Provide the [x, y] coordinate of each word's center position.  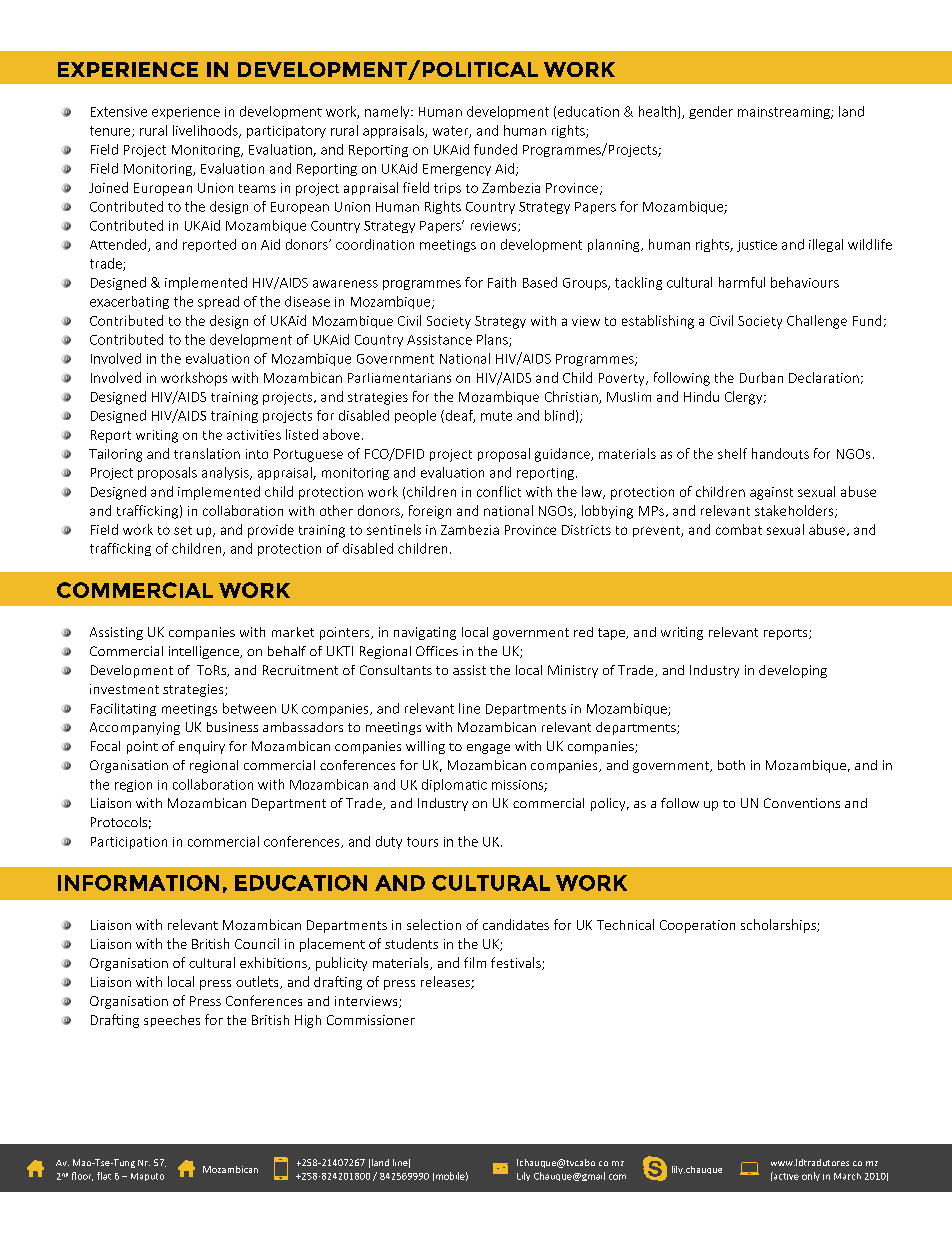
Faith [502, 282]
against [771, 493]
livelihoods [206, 131]
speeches [172, 1021]
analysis [226, 473]
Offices [437, 651]
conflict [499, 491]
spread [218, 302]
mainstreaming [785, 113]
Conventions [802, 803]
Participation [129, 843]
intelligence [205, 652]
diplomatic [454, 785]
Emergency [457, 170]
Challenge [817, 322]
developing [793, 671]
